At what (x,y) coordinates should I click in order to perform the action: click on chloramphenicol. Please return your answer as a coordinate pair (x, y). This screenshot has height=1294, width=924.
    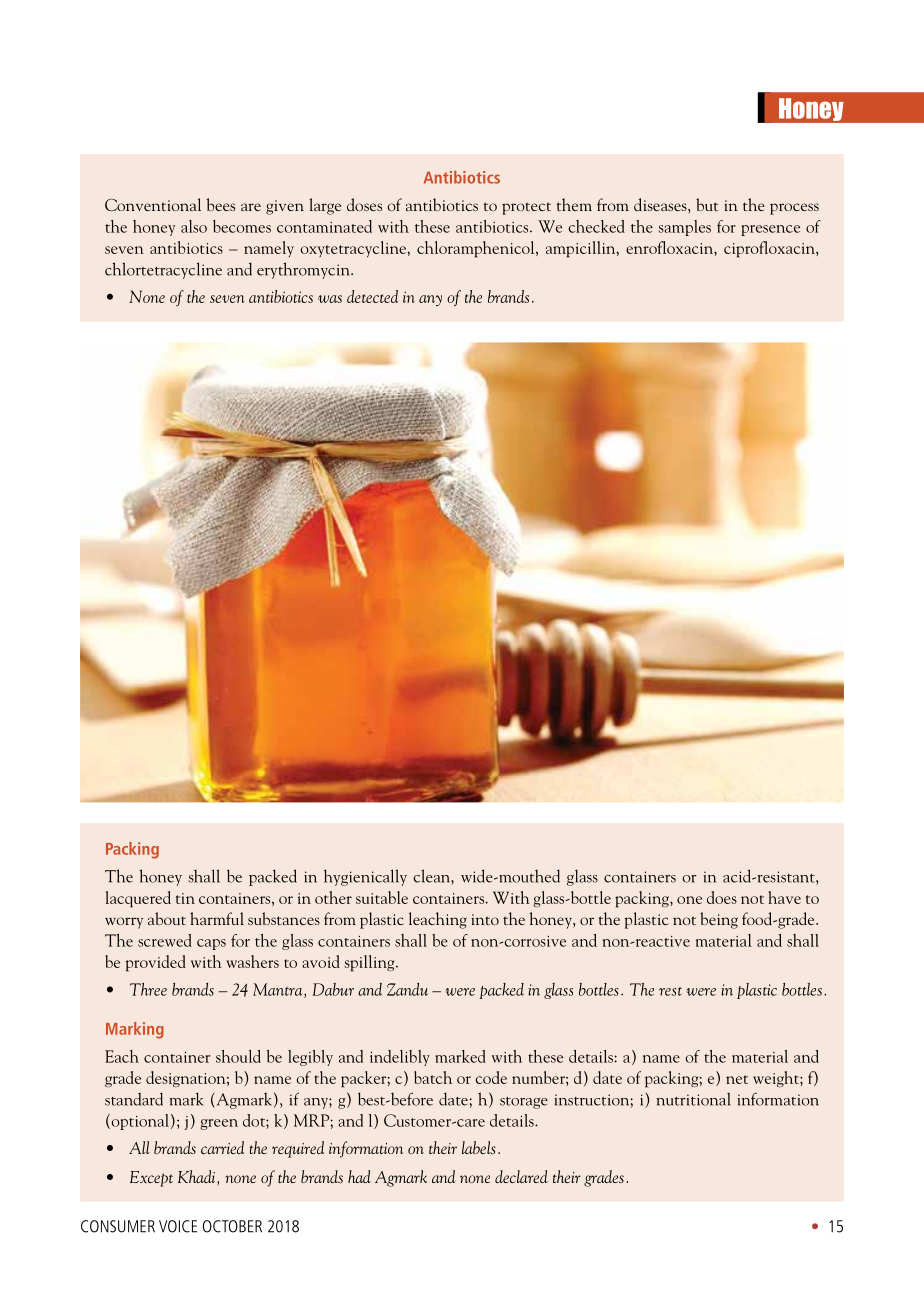
    Looking at the image, I should click on (477, 249).
